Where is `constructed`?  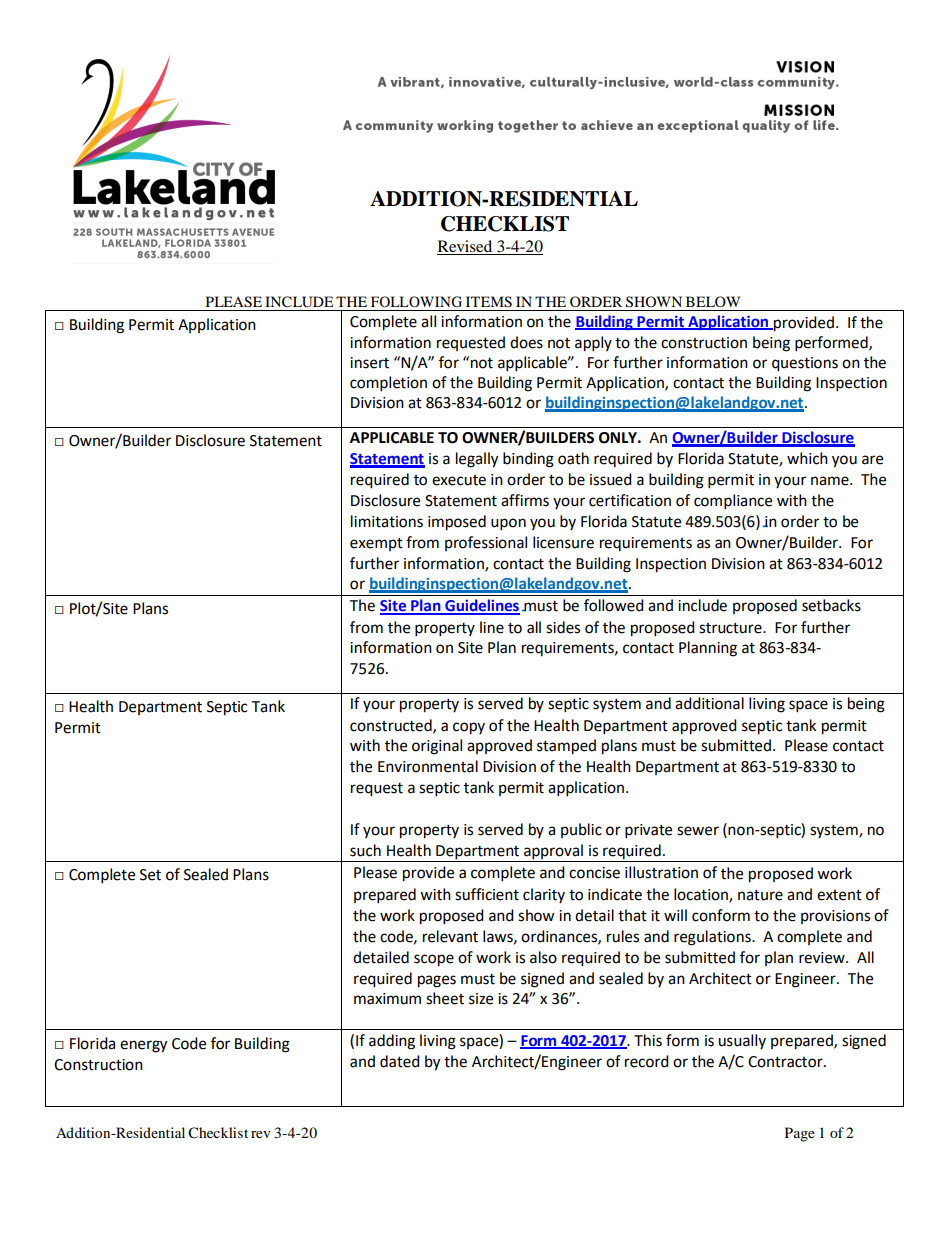 constructed is located at coordinates (392, 726).
